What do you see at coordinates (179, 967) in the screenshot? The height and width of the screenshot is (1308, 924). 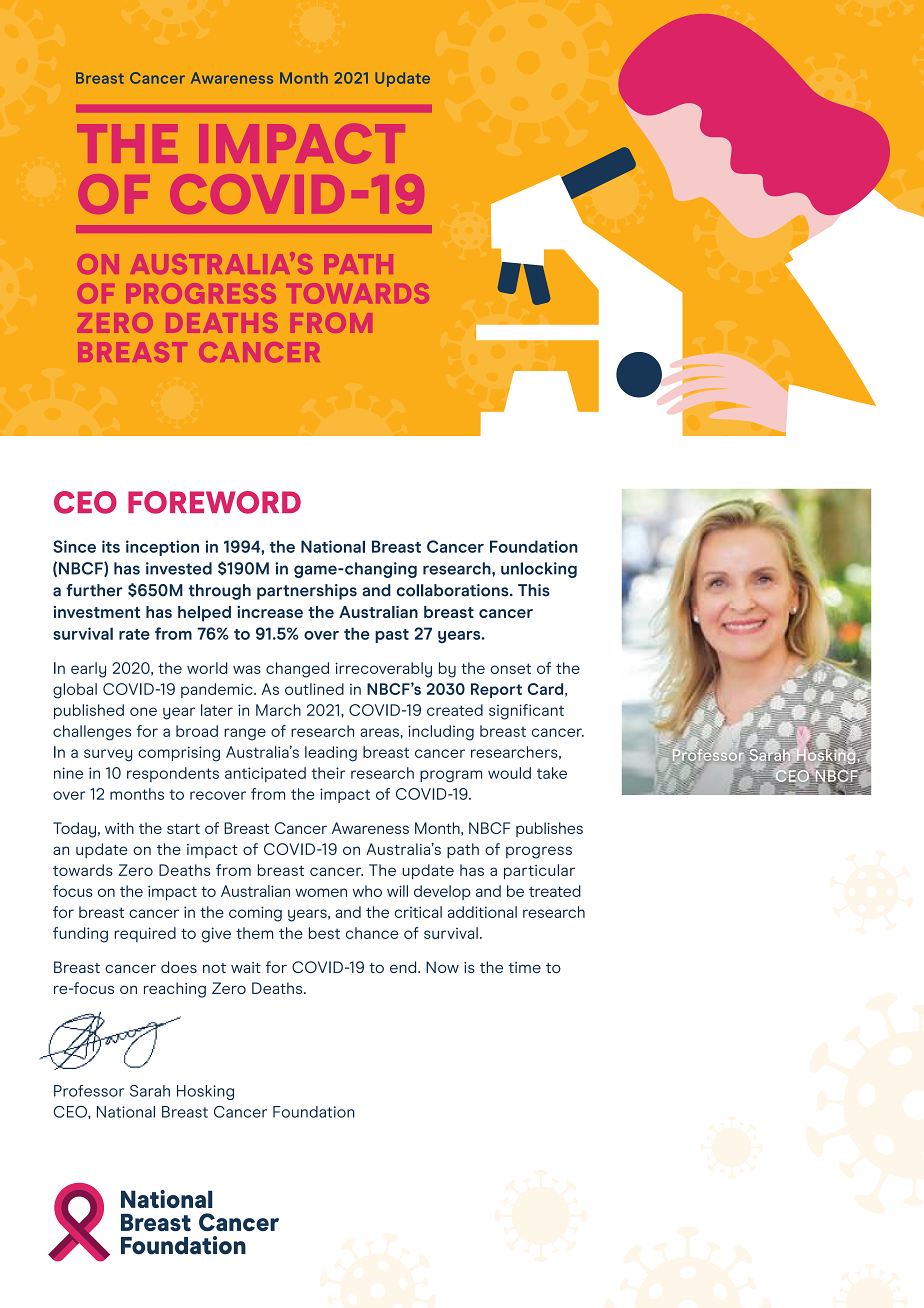 I see `does` at bounding box center [179, 967].
